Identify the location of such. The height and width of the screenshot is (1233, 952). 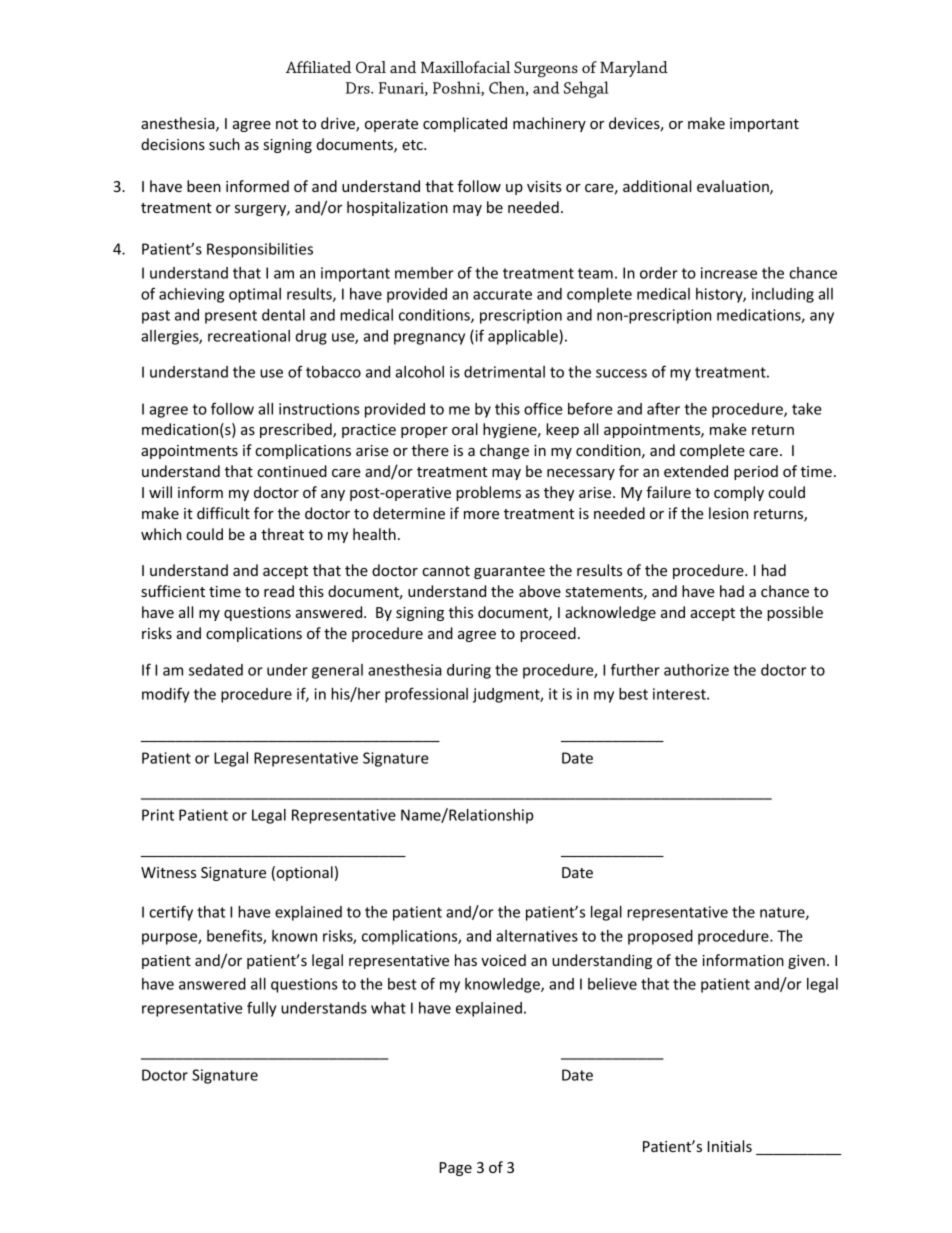
(224, 144).
